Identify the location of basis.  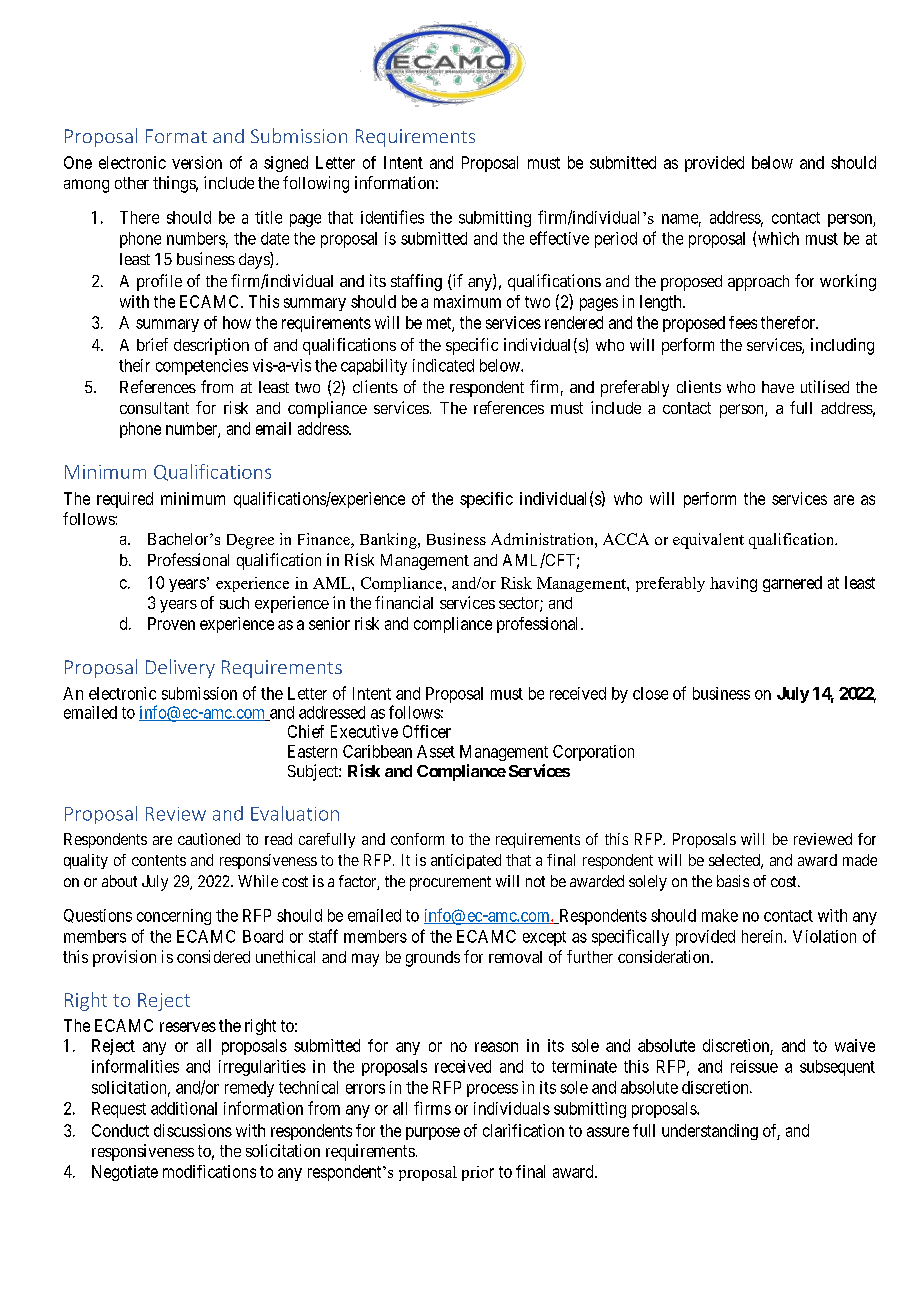
(733, 881).
